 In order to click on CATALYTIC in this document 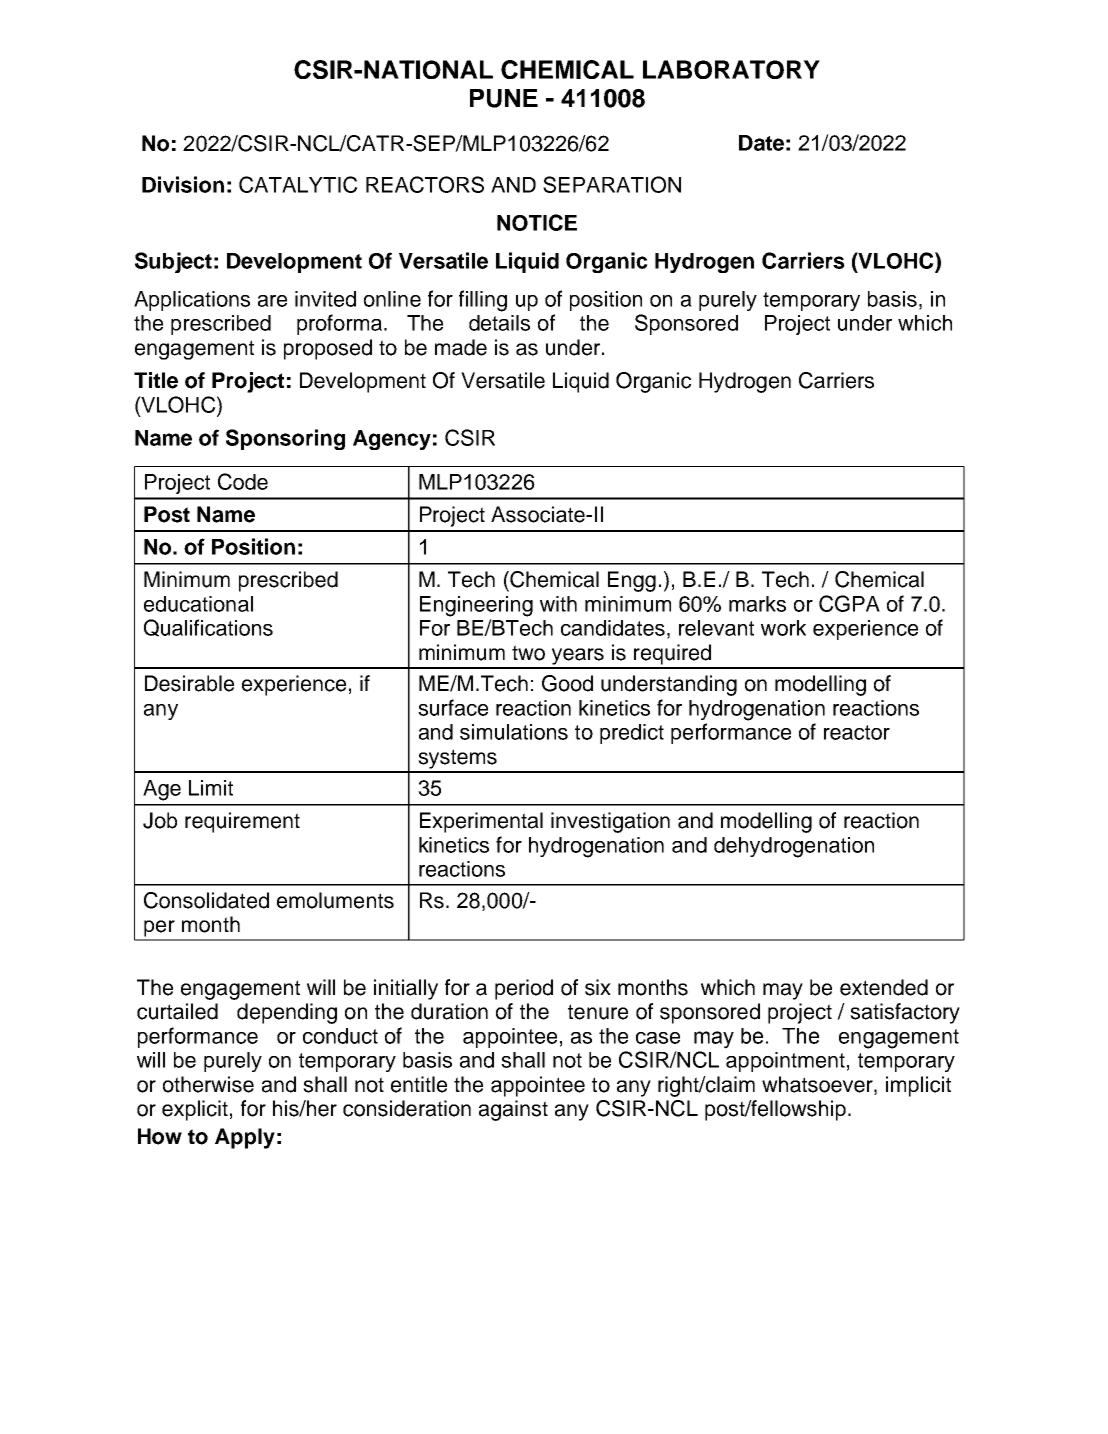, I will do `click(298, 184)`.
